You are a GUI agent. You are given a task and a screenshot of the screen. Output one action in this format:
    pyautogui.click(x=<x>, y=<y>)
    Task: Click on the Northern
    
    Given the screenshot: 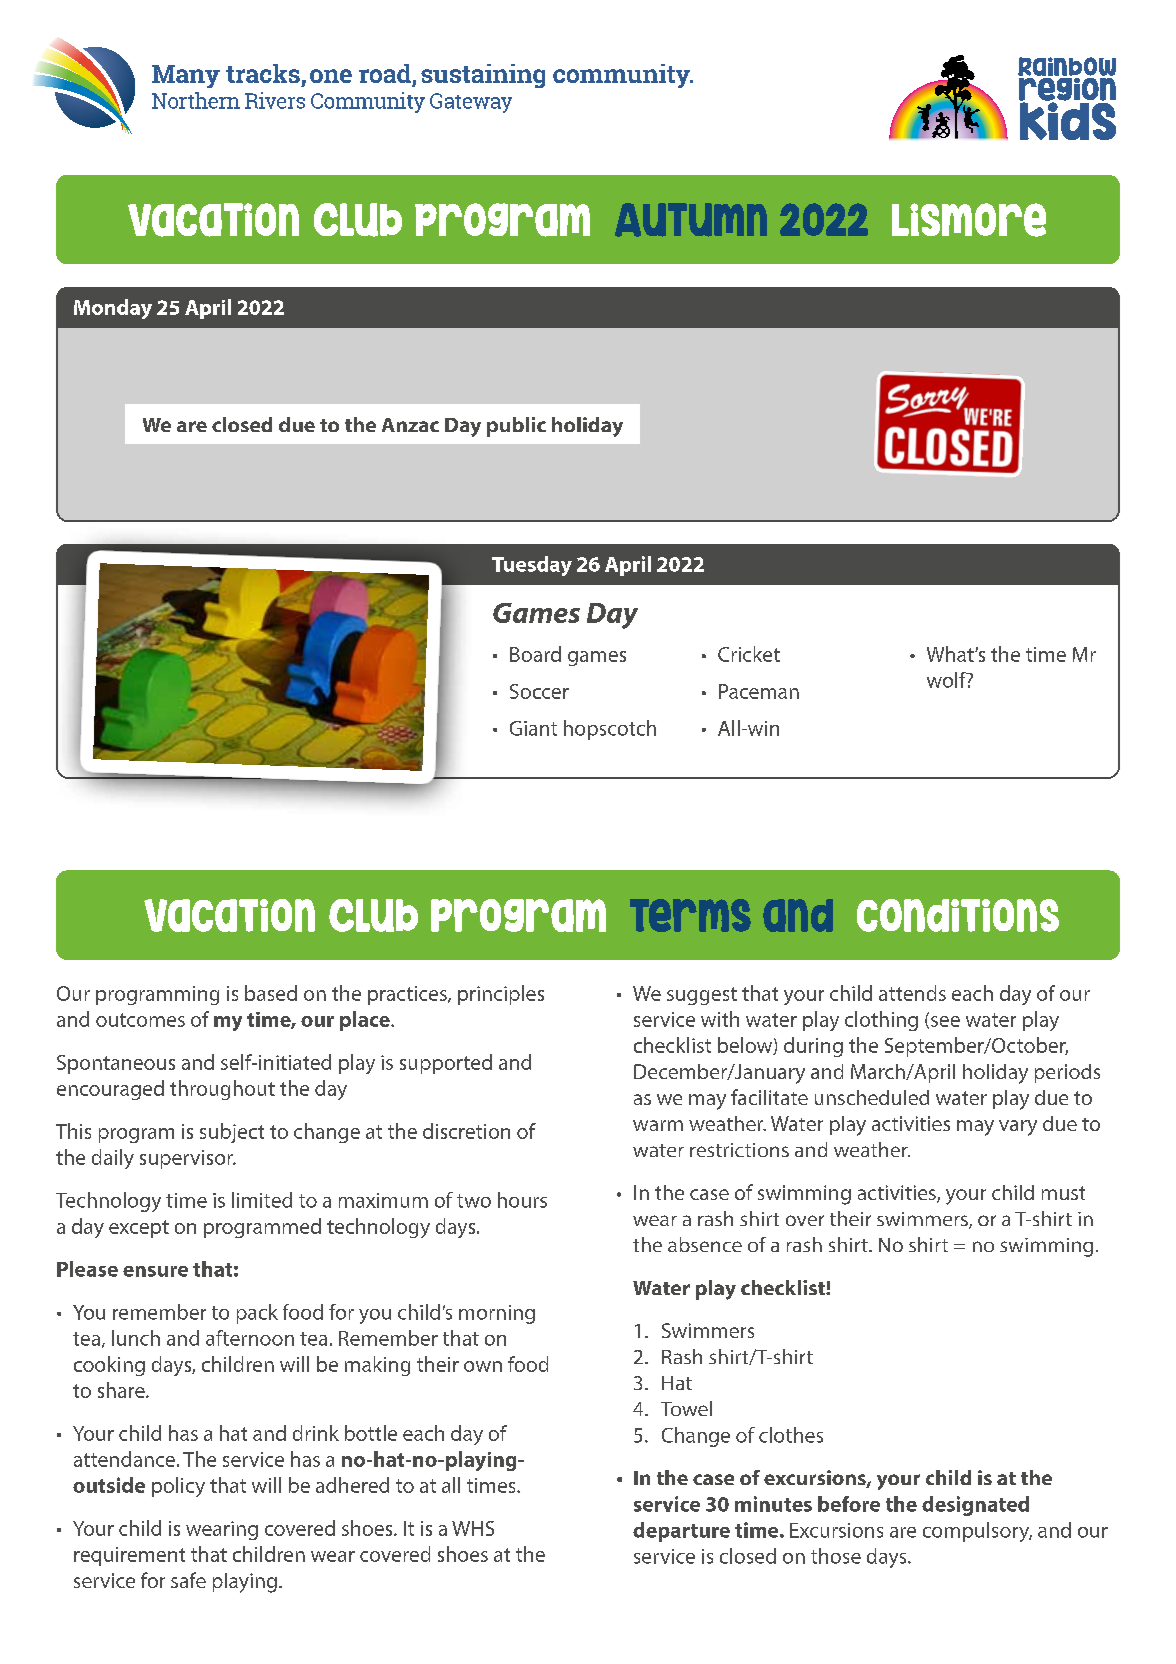 What is the action you would take?
    pyautogui.click(x=196, y=100)
